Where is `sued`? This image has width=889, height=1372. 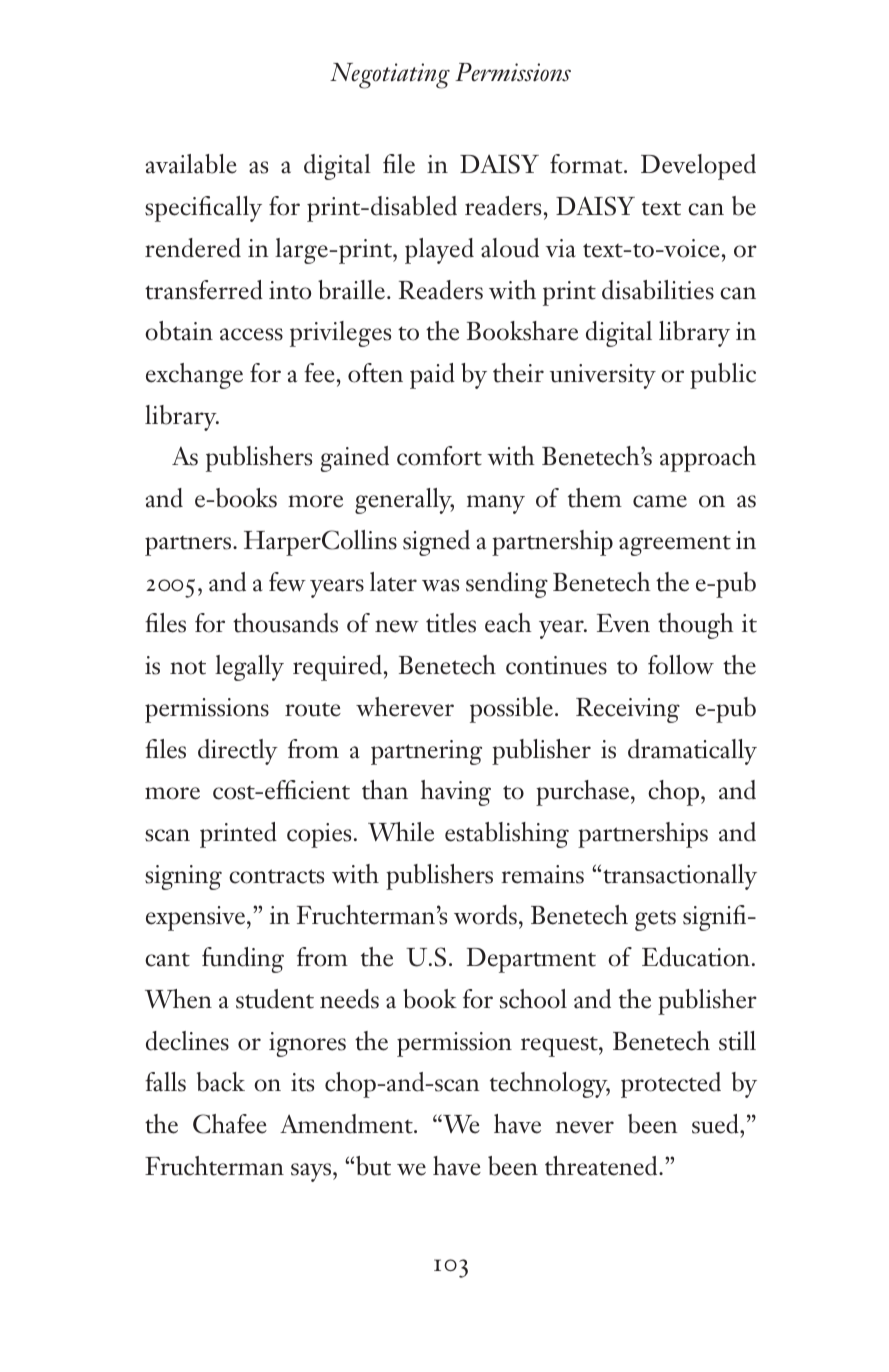 sued is located at coordinates (716, 1124).
